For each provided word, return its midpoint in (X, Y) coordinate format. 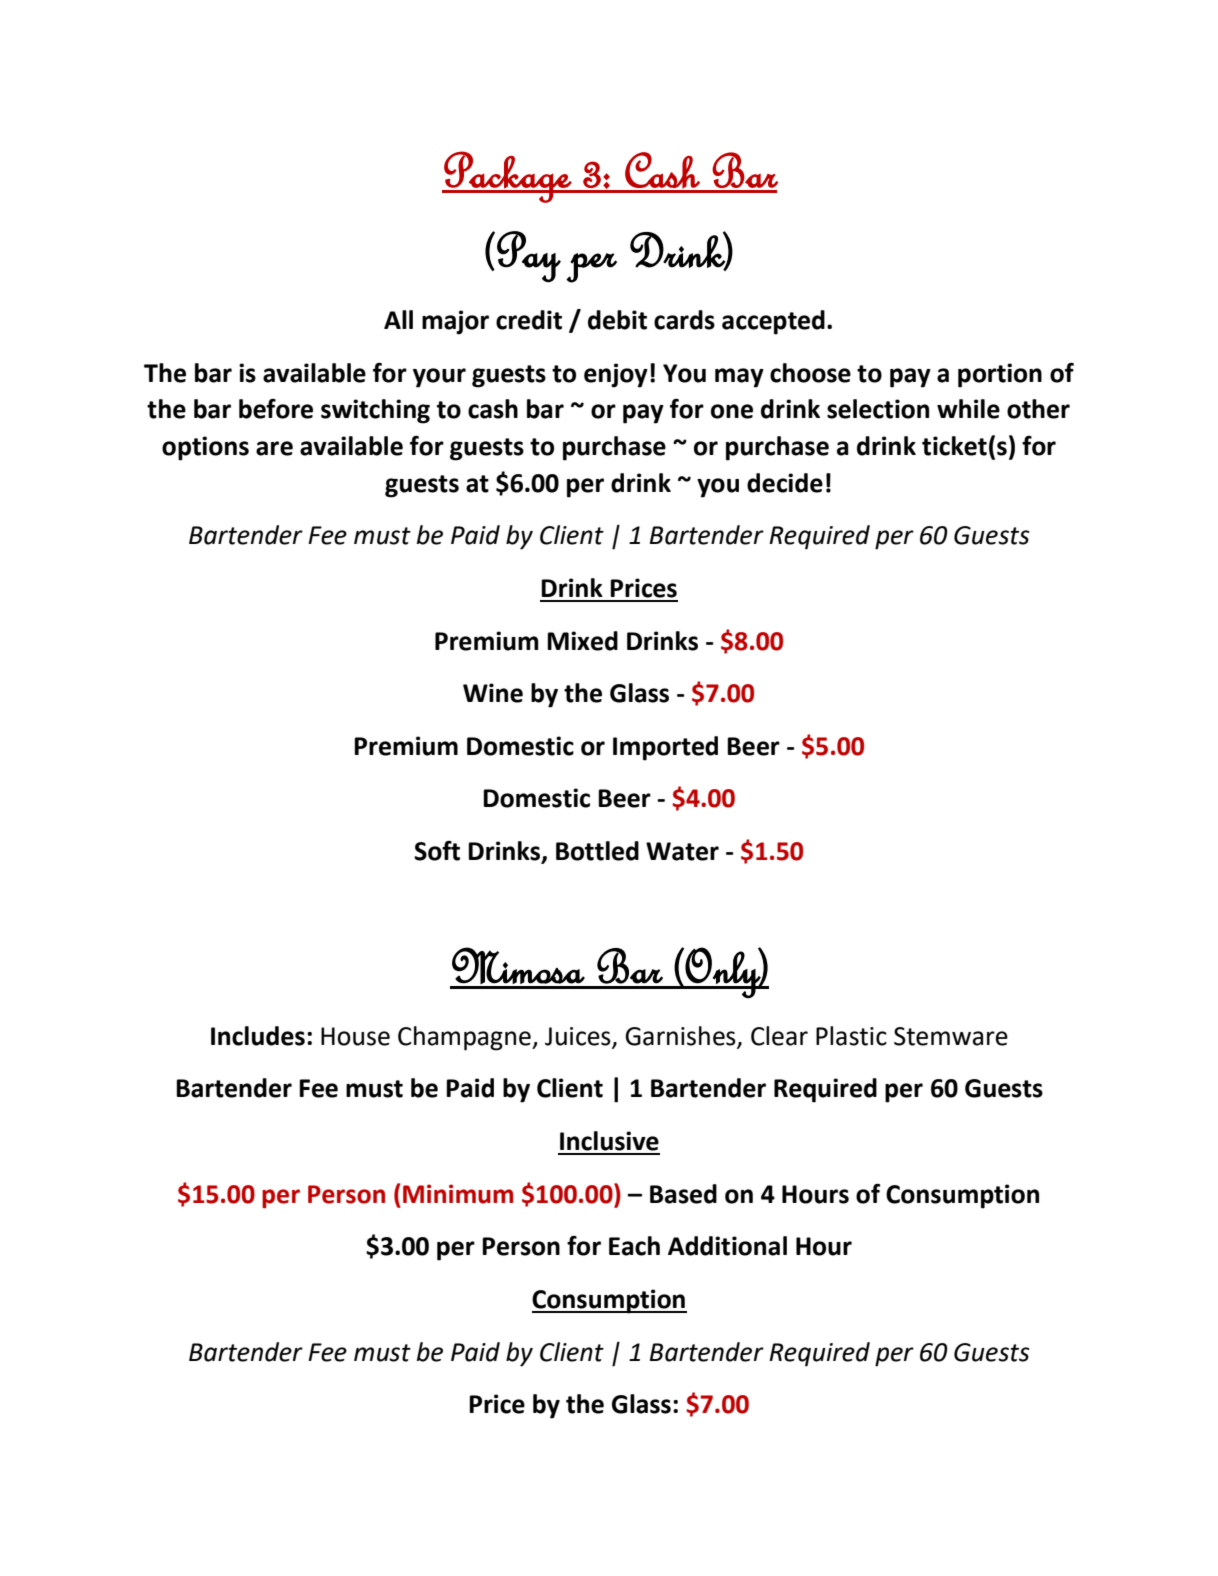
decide (785, 483)
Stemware (951, 1036)
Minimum (458, 1194)
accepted (773, 322)
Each (634, 1246)
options (205, 448)
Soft (437, 851)
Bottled (597, 851)
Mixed (582, 641)
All (398, 319)
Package (507, 177)
